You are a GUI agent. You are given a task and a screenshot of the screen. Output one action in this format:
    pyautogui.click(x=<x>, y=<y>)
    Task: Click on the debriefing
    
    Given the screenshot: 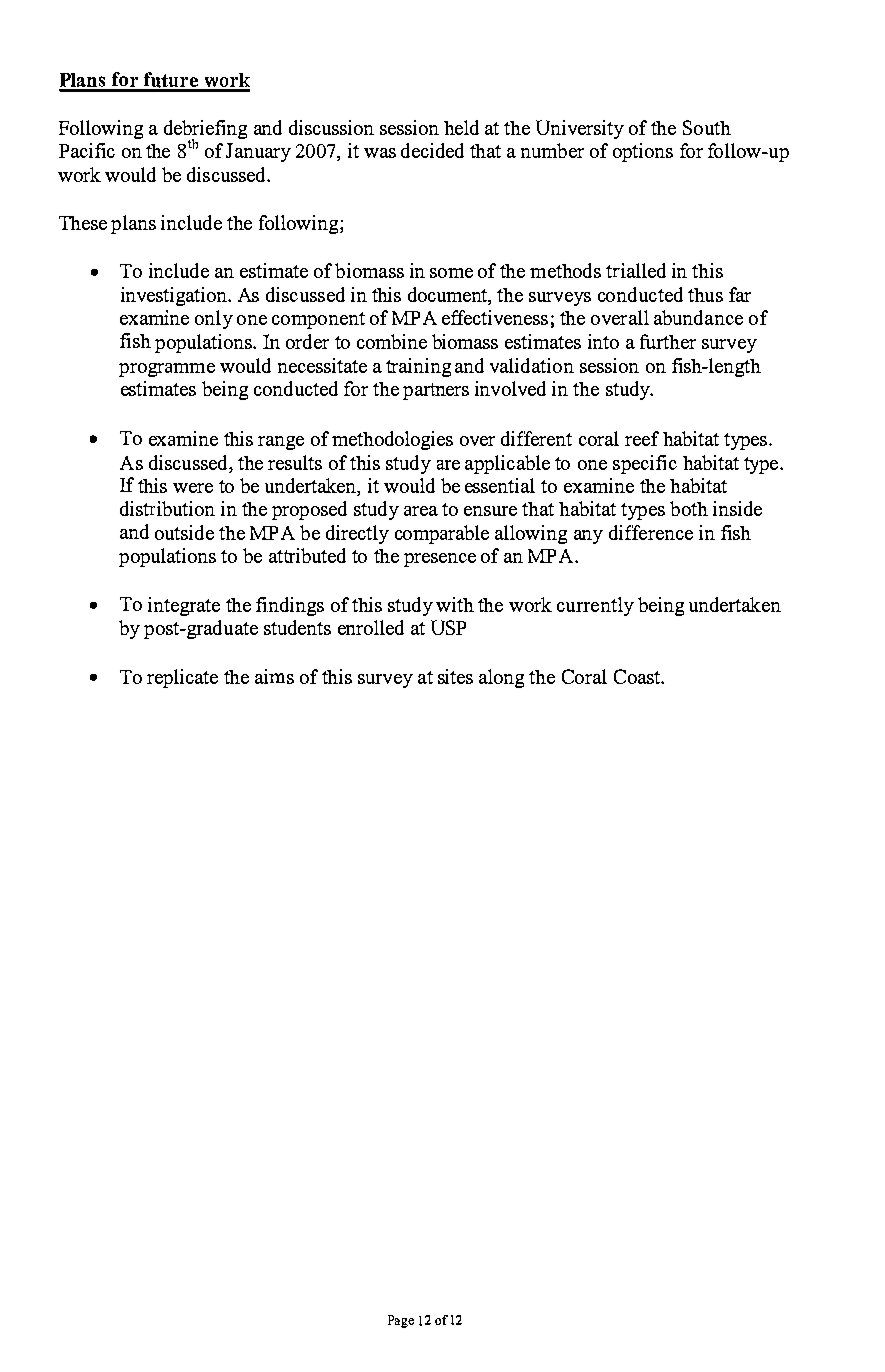 What is the action you would take?
    pyautogui.click(x=205, y=130)
